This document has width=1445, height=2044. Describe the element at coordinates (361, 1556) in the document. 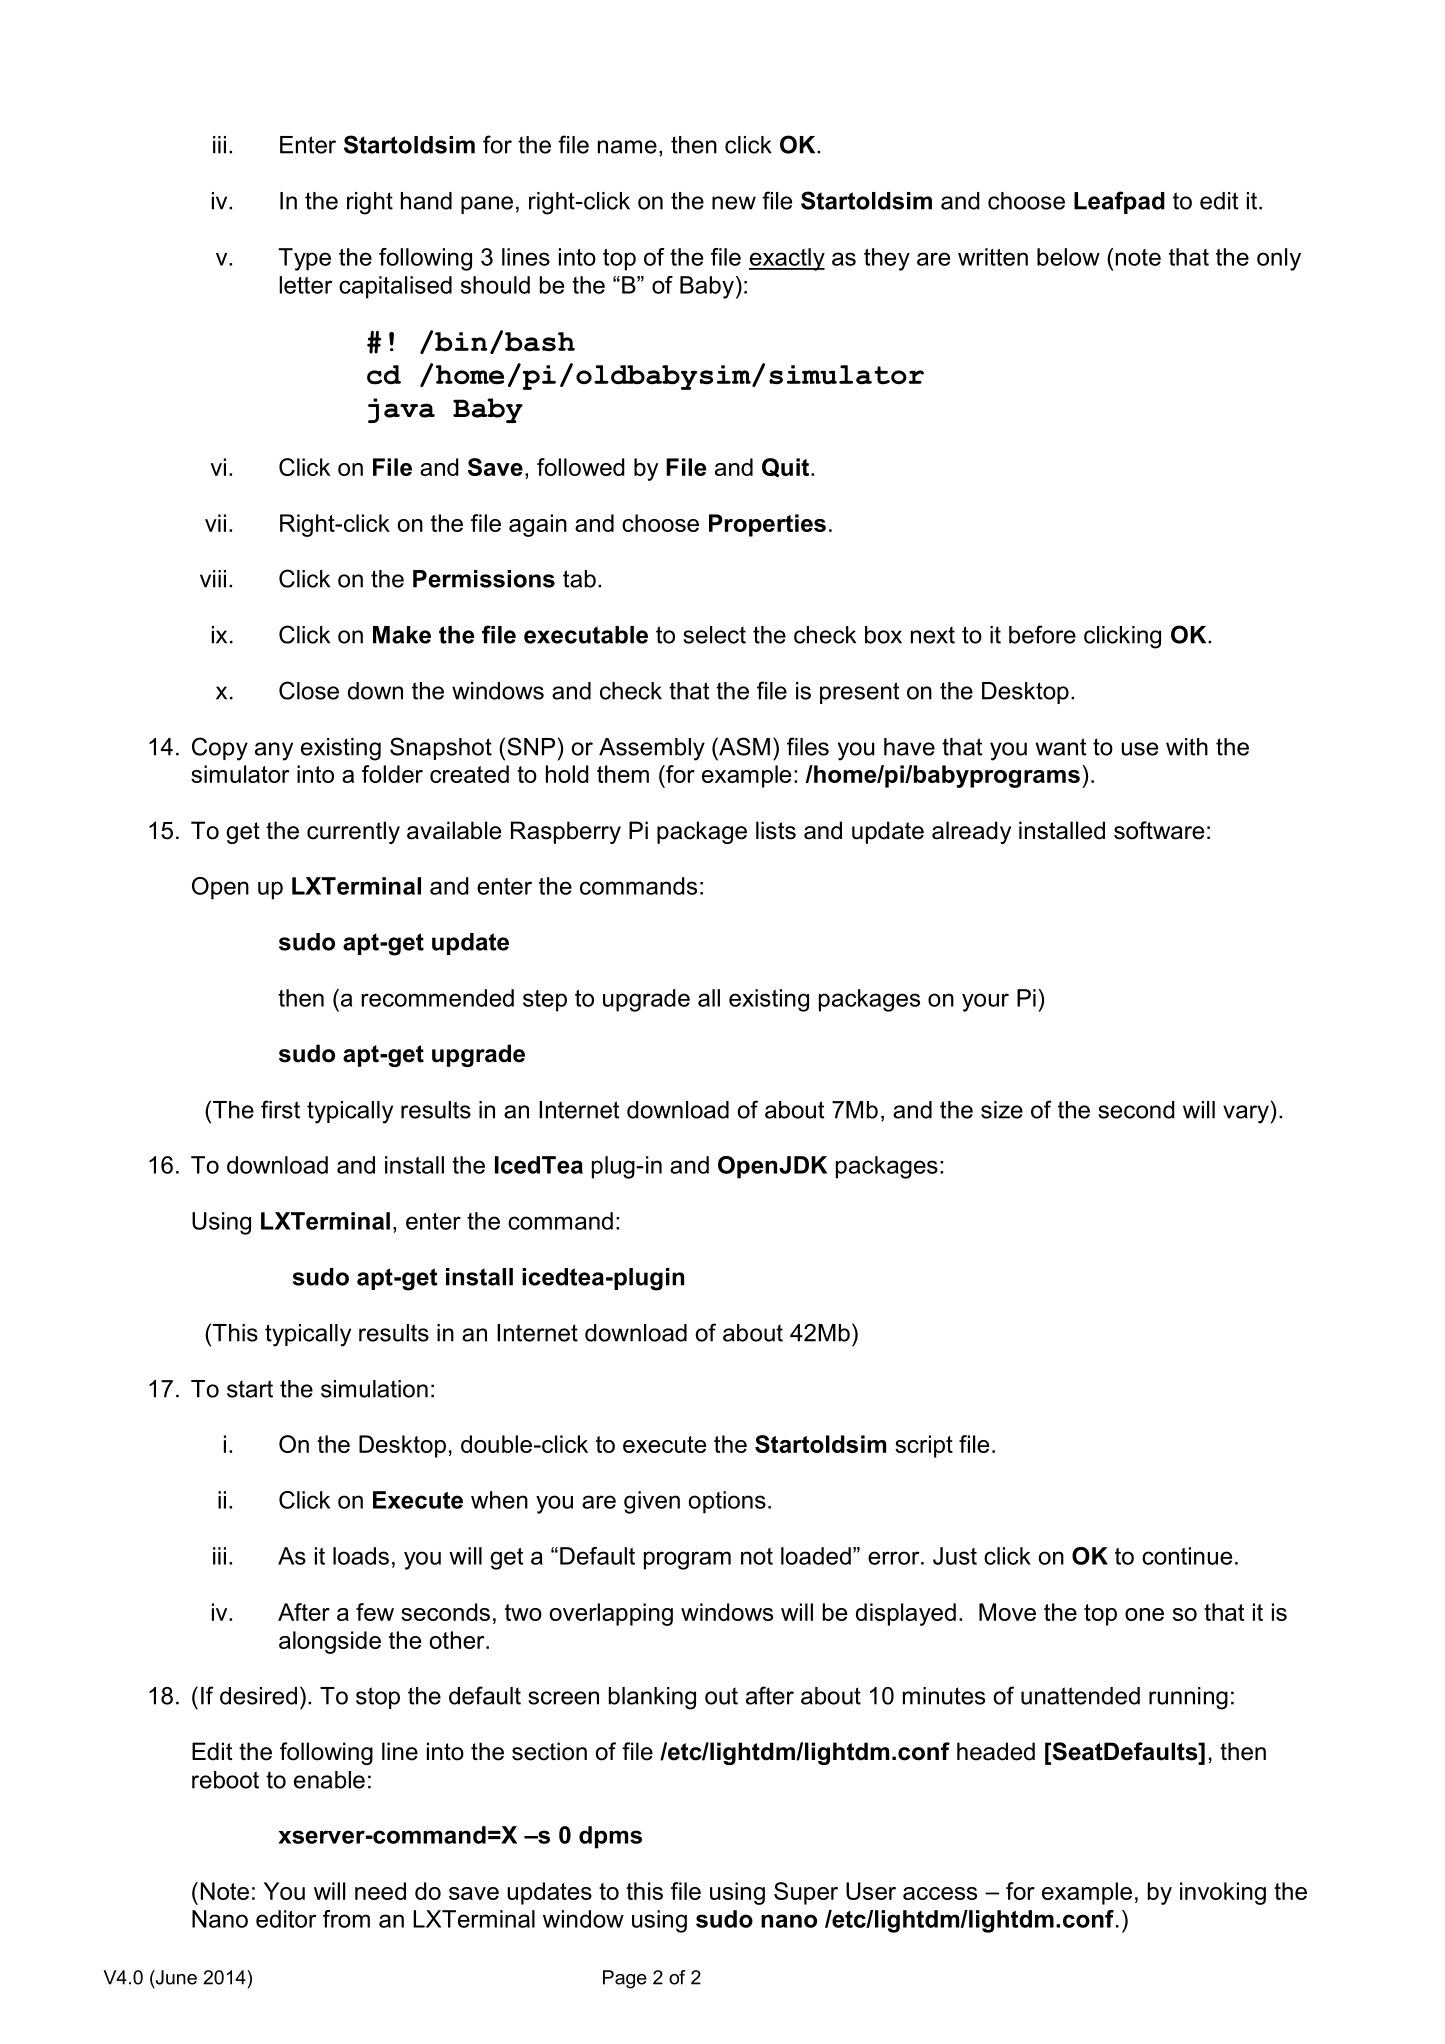

I see `loads` at that location.
